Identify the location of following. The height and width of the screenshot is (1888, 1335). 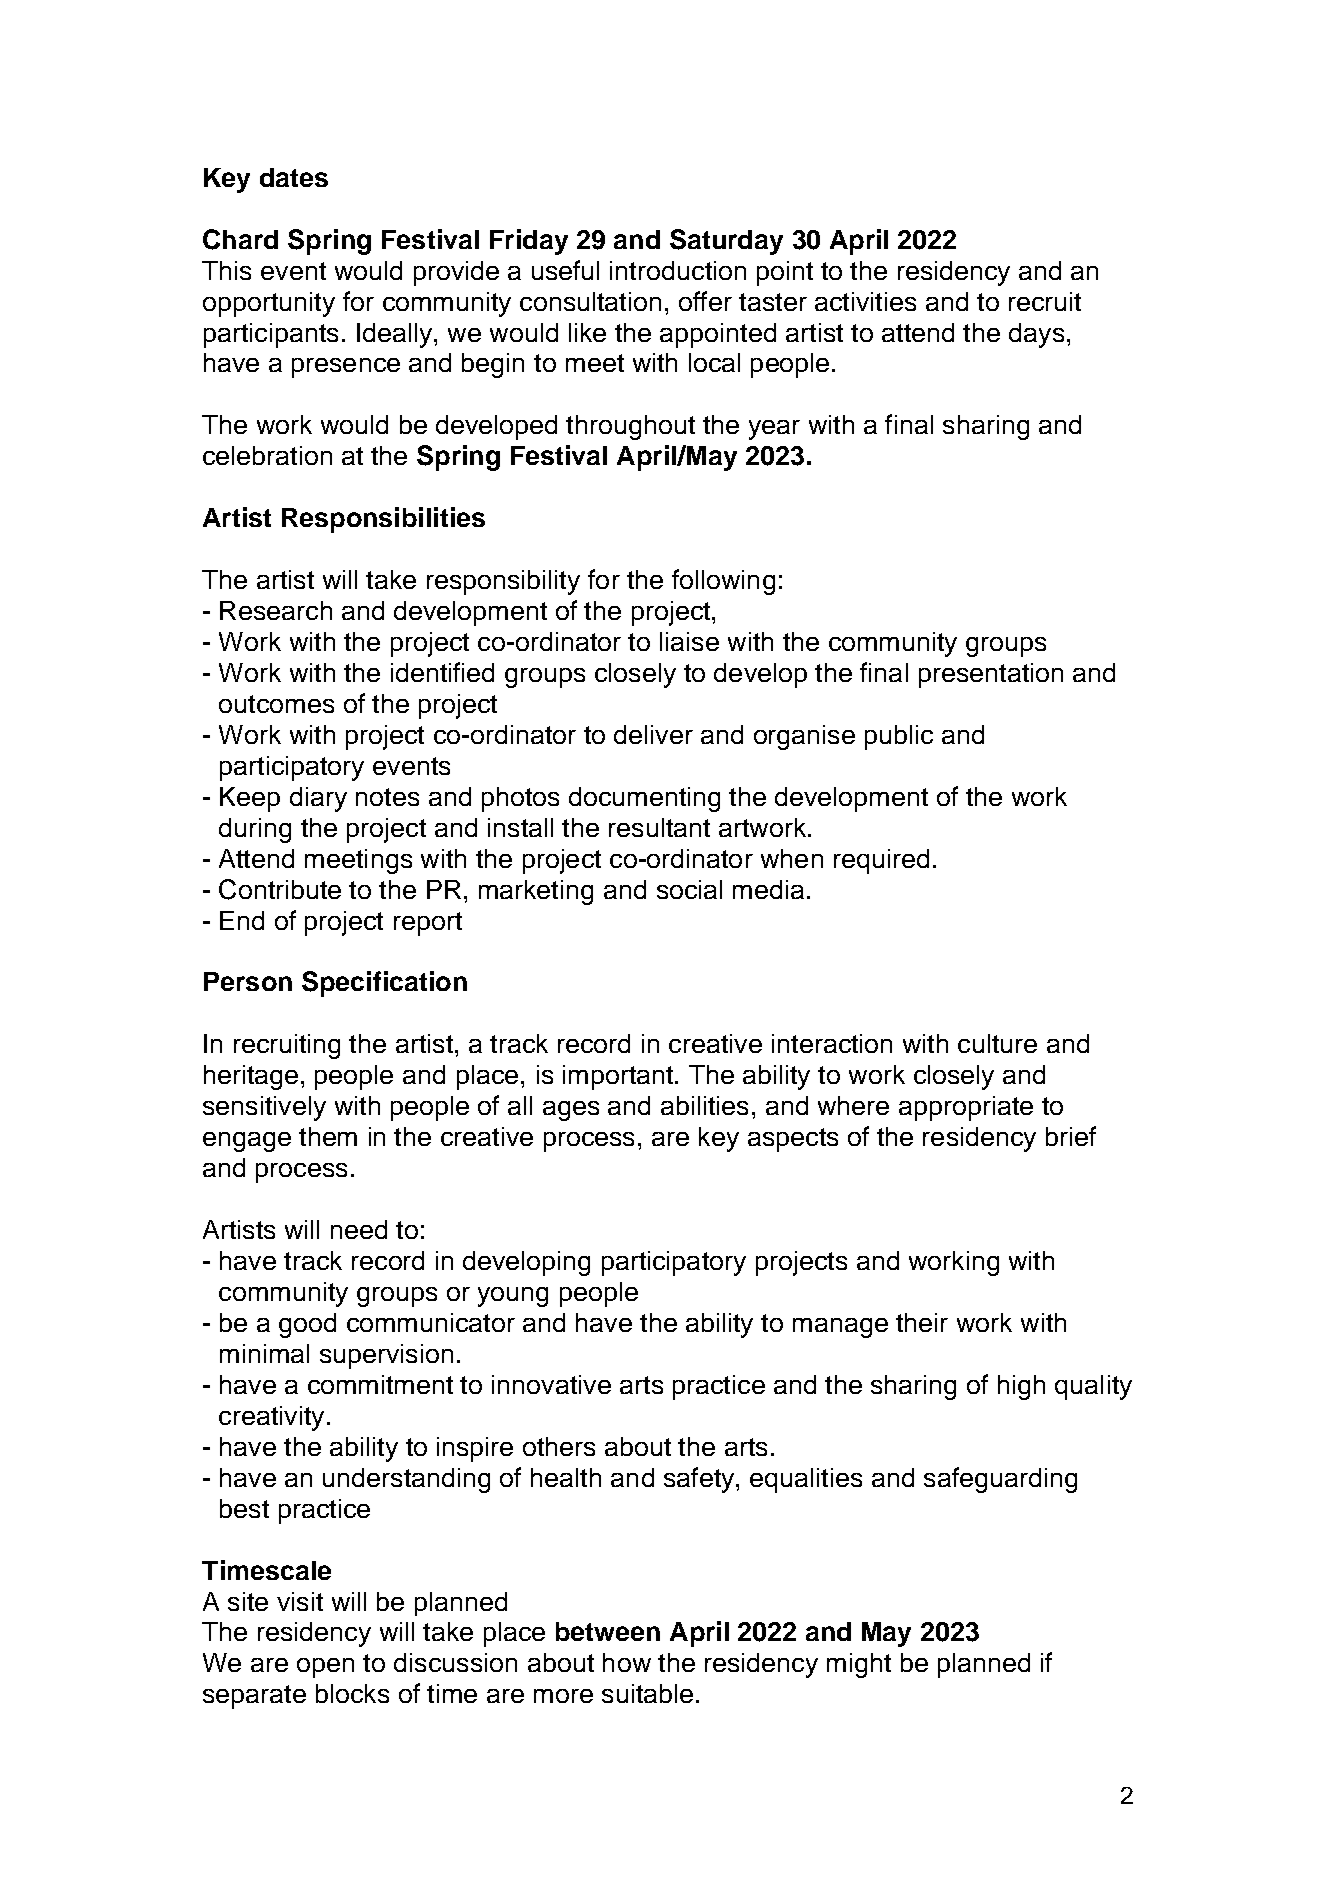
(723, 582).
